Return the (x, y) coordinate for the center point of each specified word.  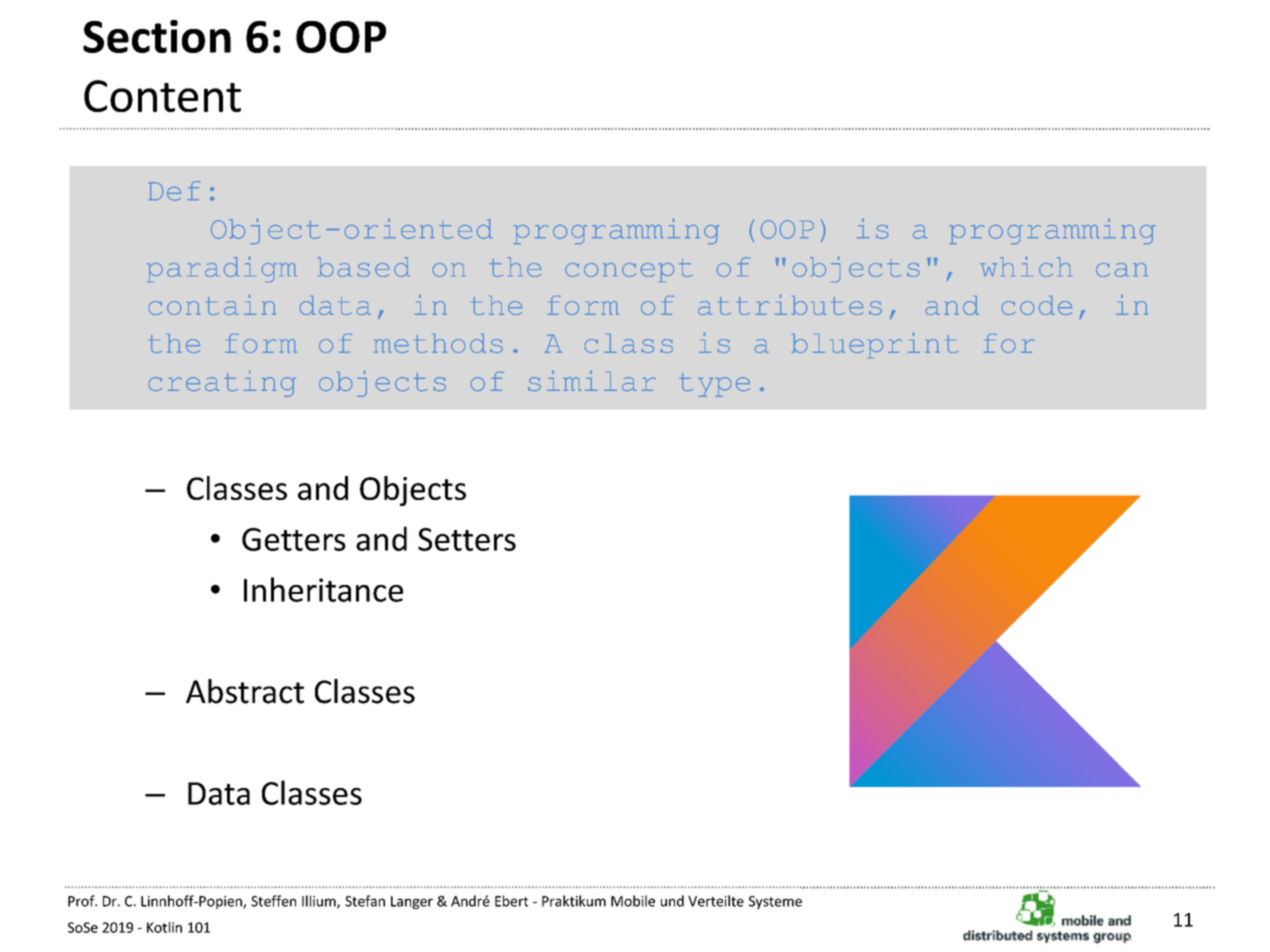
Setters (467, 539)
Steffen (273, 901)
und (672, 901)
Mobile (633, 901)
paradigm (221, 269)
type (714, 385)
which (1025, 267)
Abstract (245, 691)
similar (592, 381)
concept (629, 270)
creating (222, 384)
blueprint (875, 345)
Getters (294, 539)
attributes (790, 305)
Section (157, 36)
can (1121, 270)
